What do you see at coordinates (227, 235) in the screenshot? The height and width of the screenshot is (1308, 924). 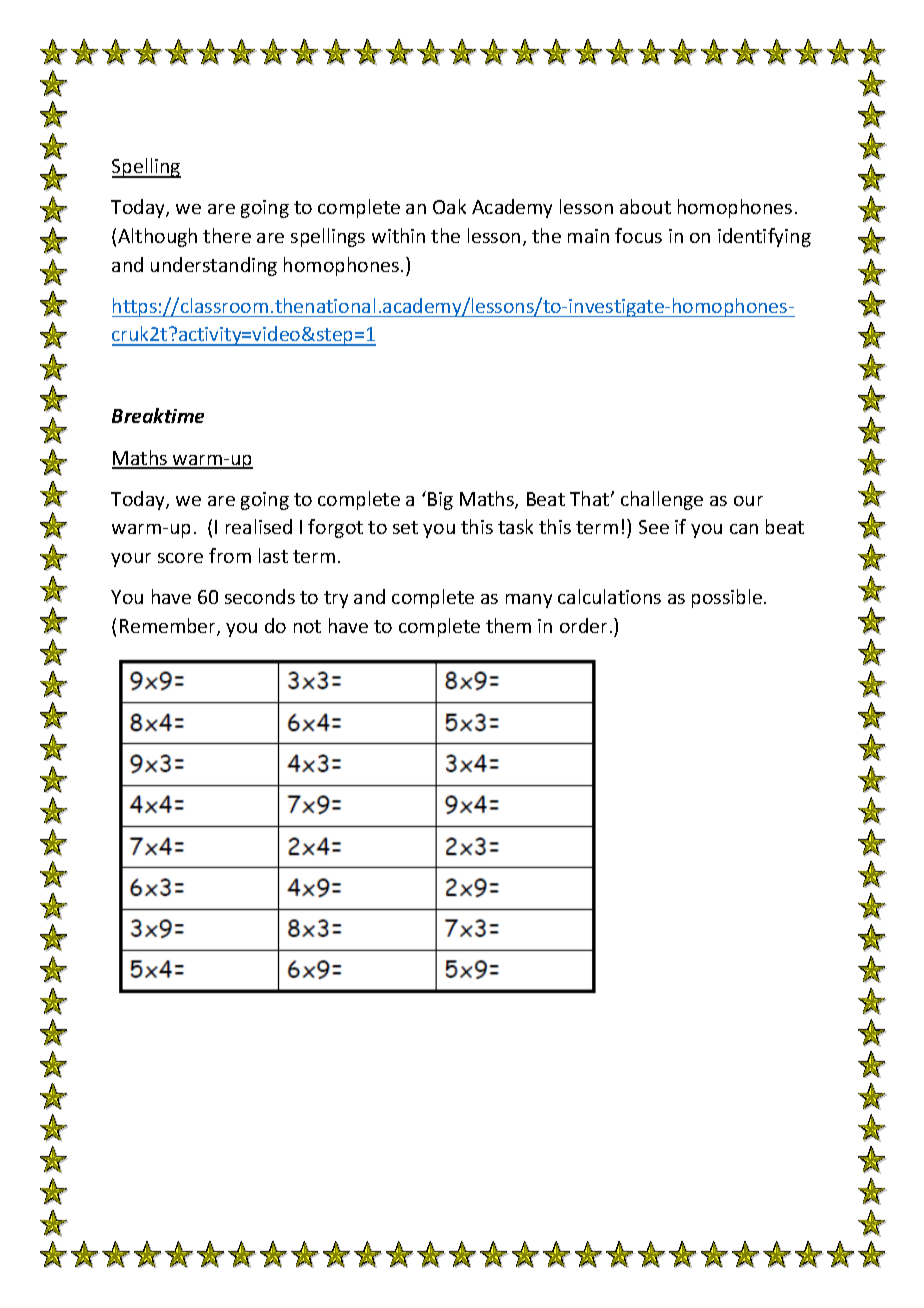 I see `there` at bounding box center [227, 235].
